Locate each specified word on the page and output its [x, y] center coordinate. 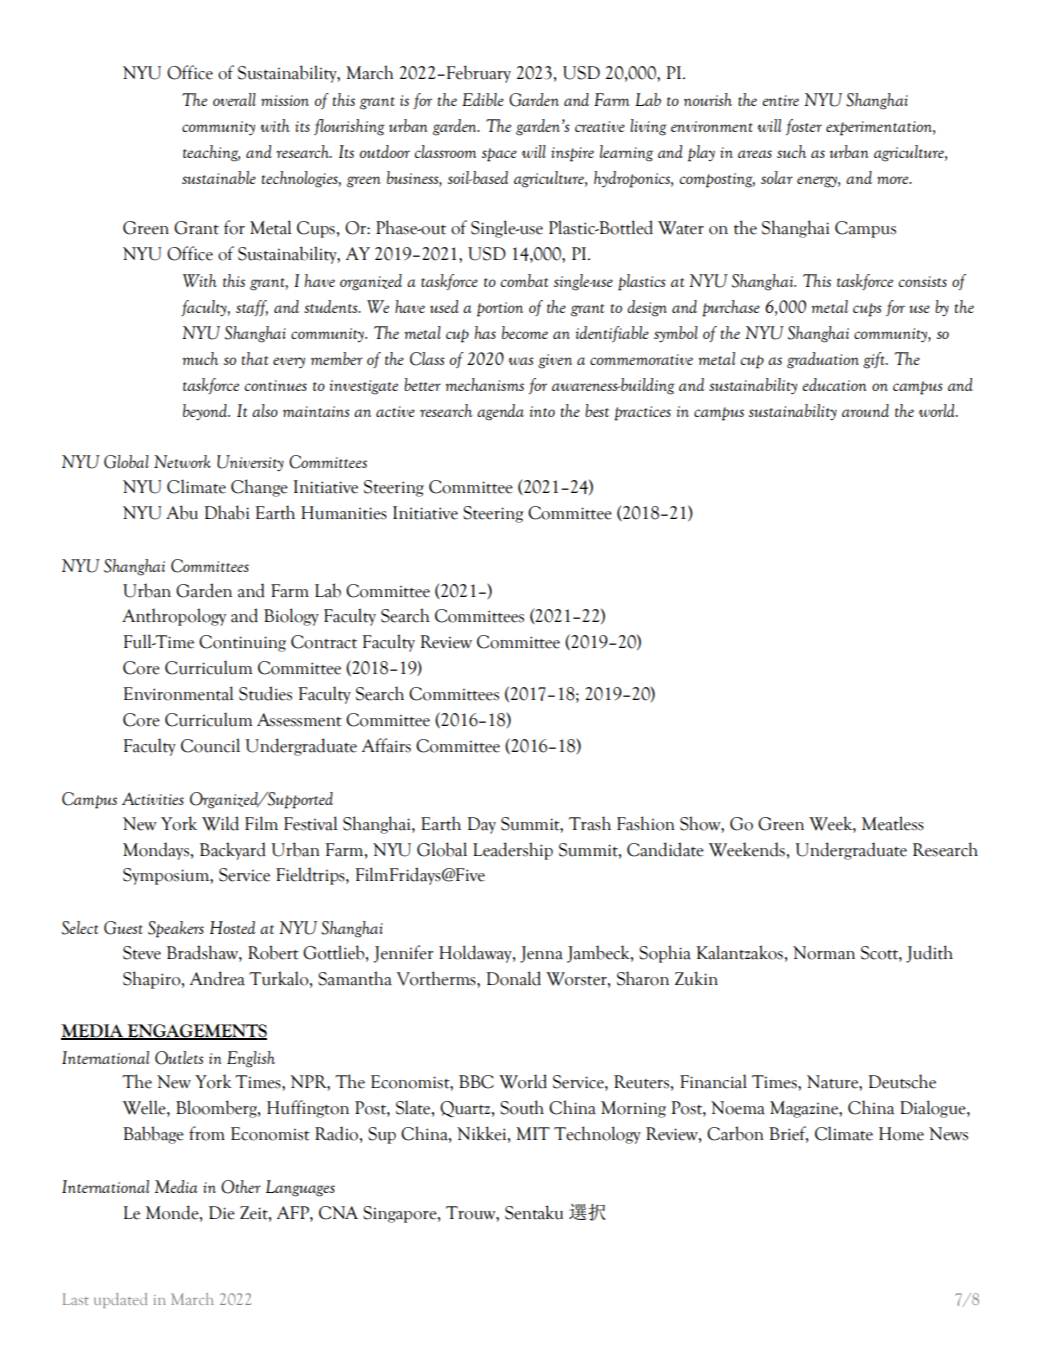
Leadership [513, 851]
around [865, 410]
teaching [211, 153]
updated [120, 1300]
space [499, 155]
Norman [824, 953]
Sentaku [534, 1212]
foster [804, 127]
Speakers [176, 929]
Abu [182, 512]
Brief [788, 1134]
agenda [500, 412]
